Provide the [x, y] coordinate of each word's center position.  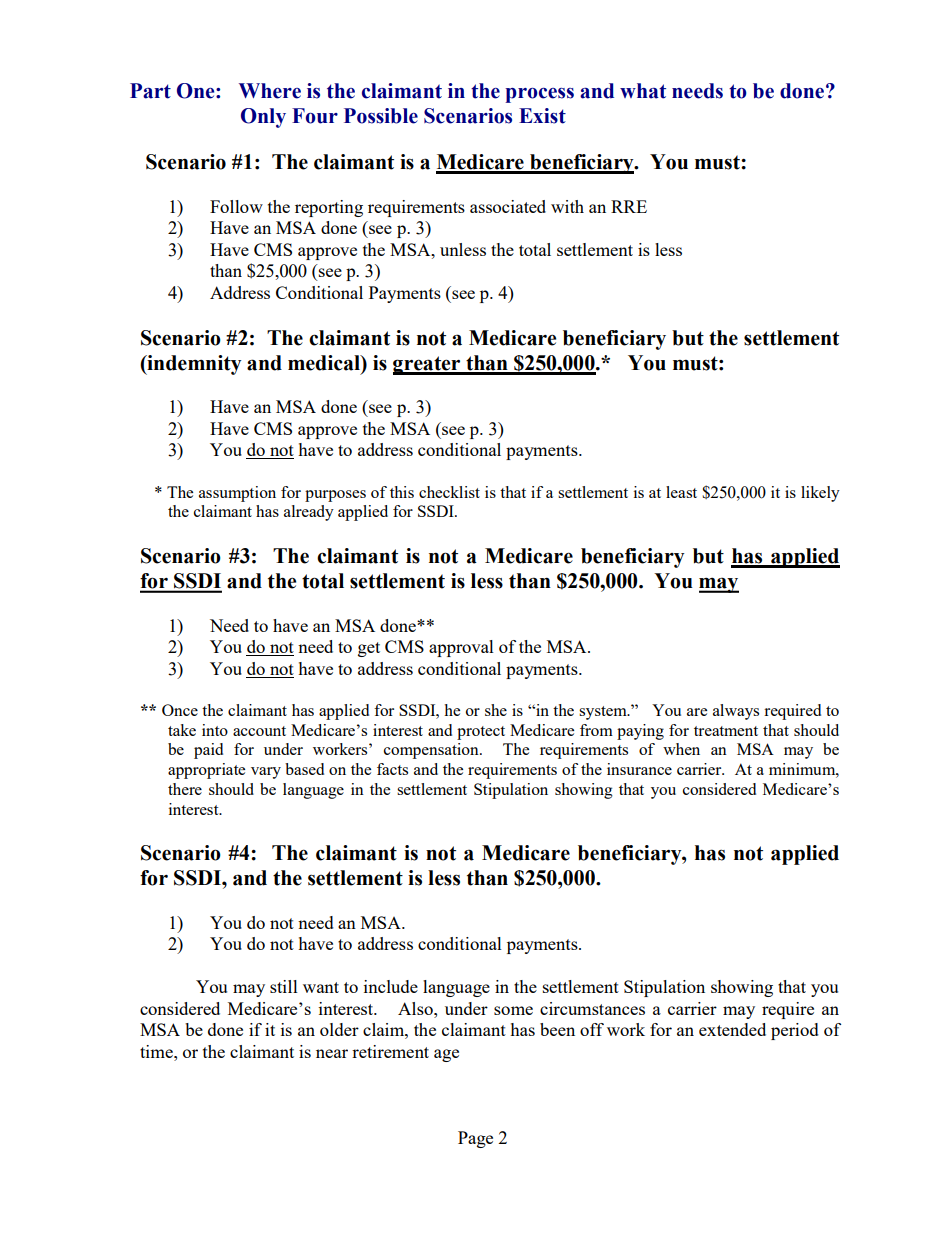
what [643, 91]
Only [263, 118]
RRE [629, 206]
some [513, 1010]
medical [325, 363]
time [157, 1051]
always [736, 712]
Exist [542, 116]
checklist [449, 492]
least [681, 492]
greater [428, 365]
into [215, 730]
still [284, 986]
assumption [237, 494]
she [496, 710]
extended [732, 1029]
